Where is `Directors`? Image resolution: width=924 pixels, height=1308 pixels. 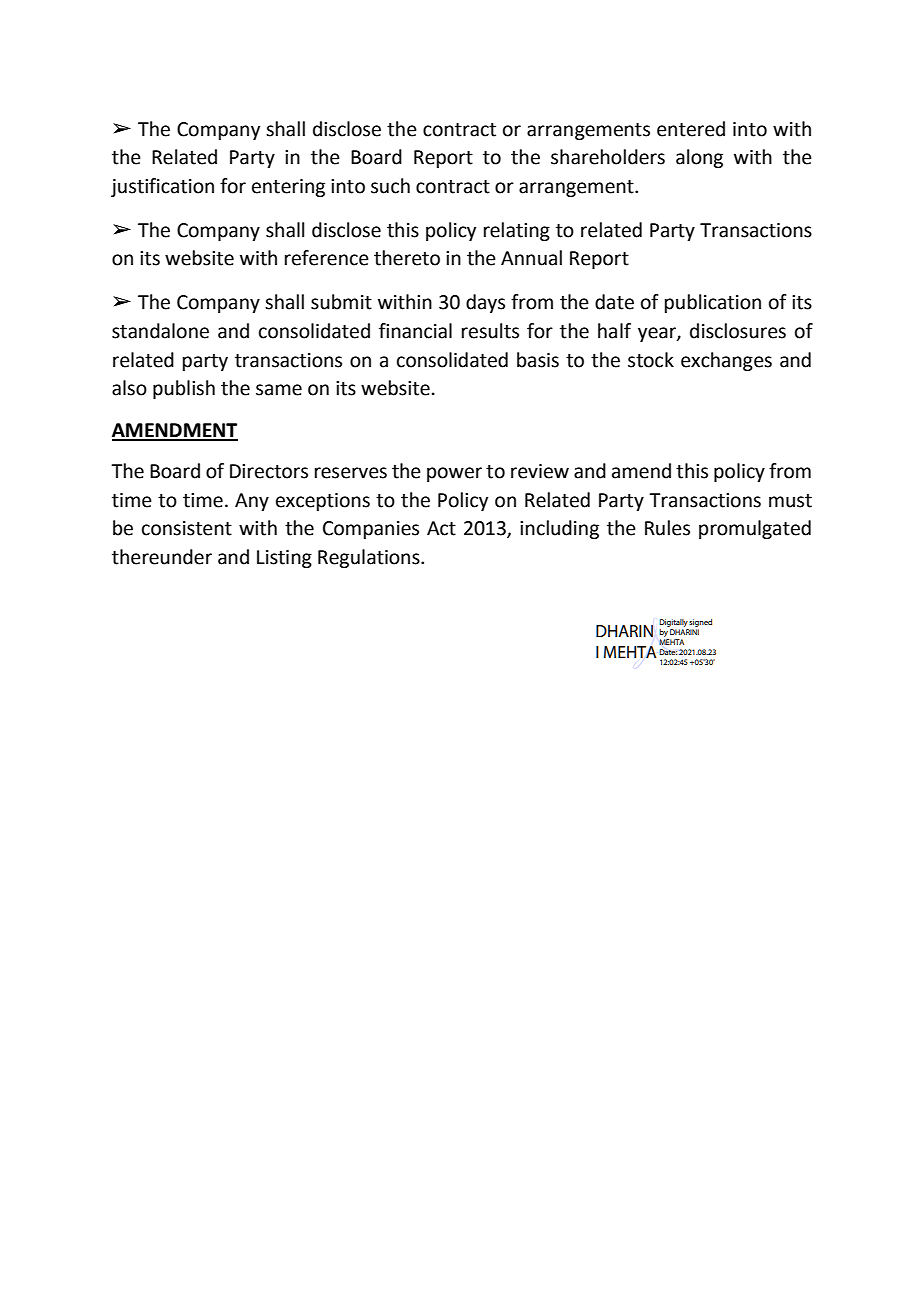 Directors is located at coordinates (269, 471).
